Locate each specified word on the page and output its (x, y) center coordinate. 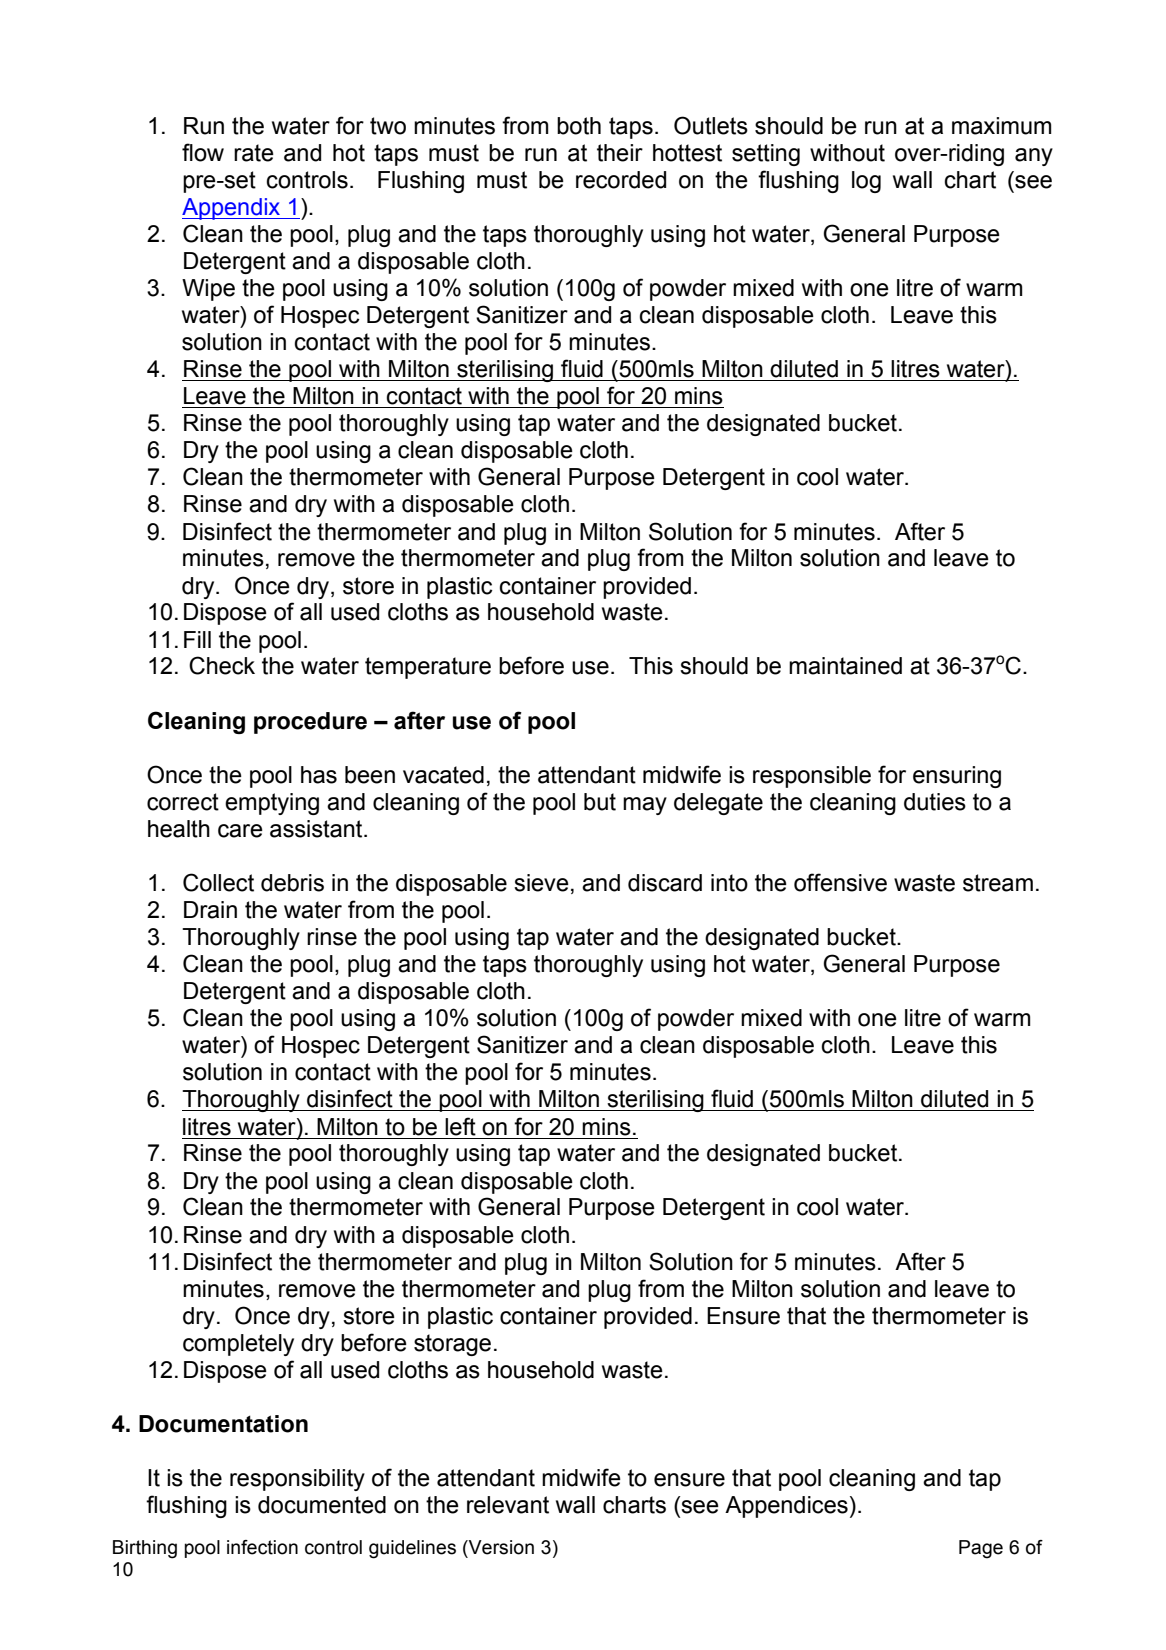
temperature (428, 668)
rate (254, 153)
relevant (508, 1505)
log (866, 182)
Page (981, 1549)
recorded (621, 180)
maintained (845, 666)
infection (262, 1547)
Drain (210, 910)
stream (998, 883)
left (460, 1126)
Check (222, 665)
